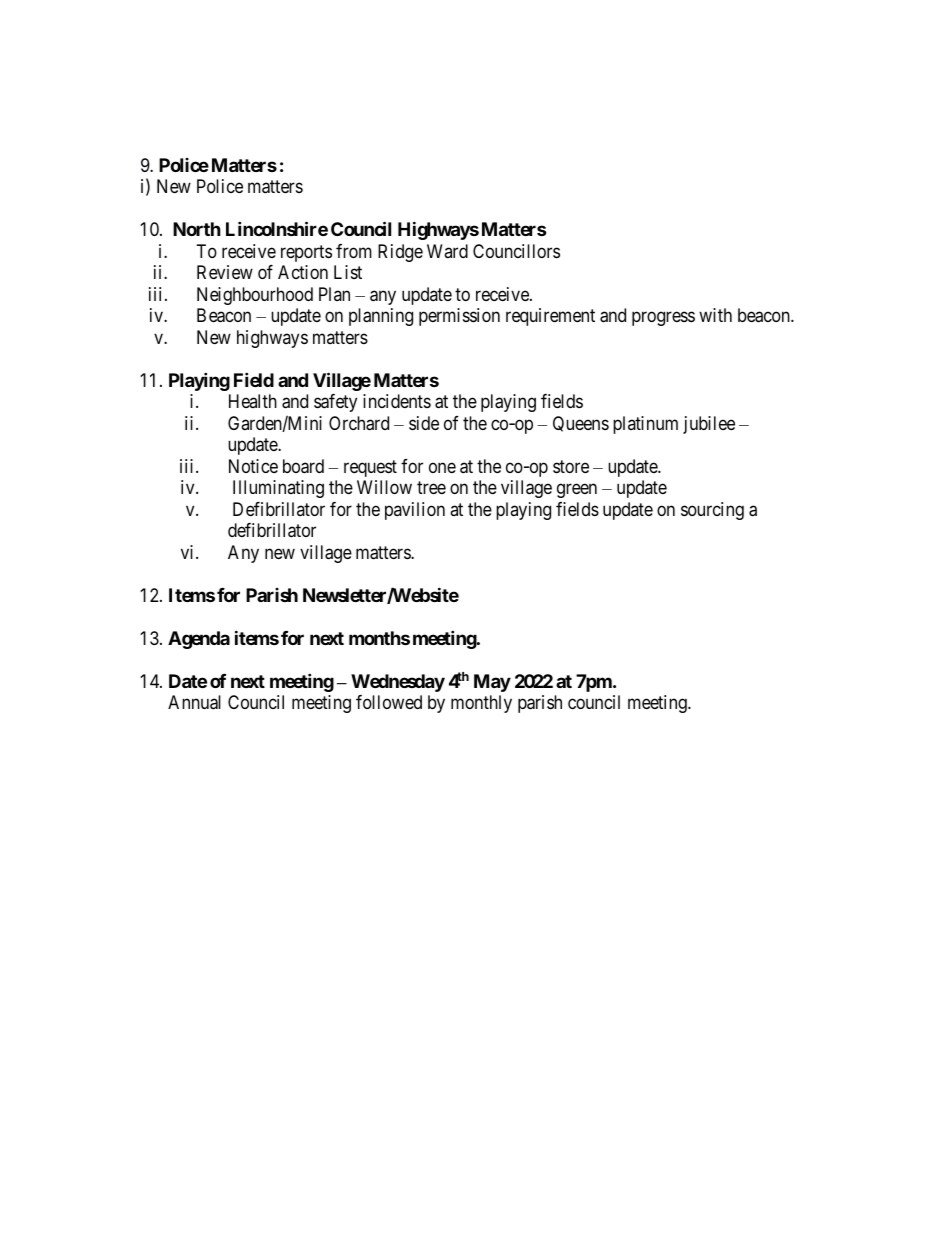 The image size is (952, 1233). What do you see at coordinates (253, 466) in the image?
I see `Notice` at bounding box center [253, 466].
